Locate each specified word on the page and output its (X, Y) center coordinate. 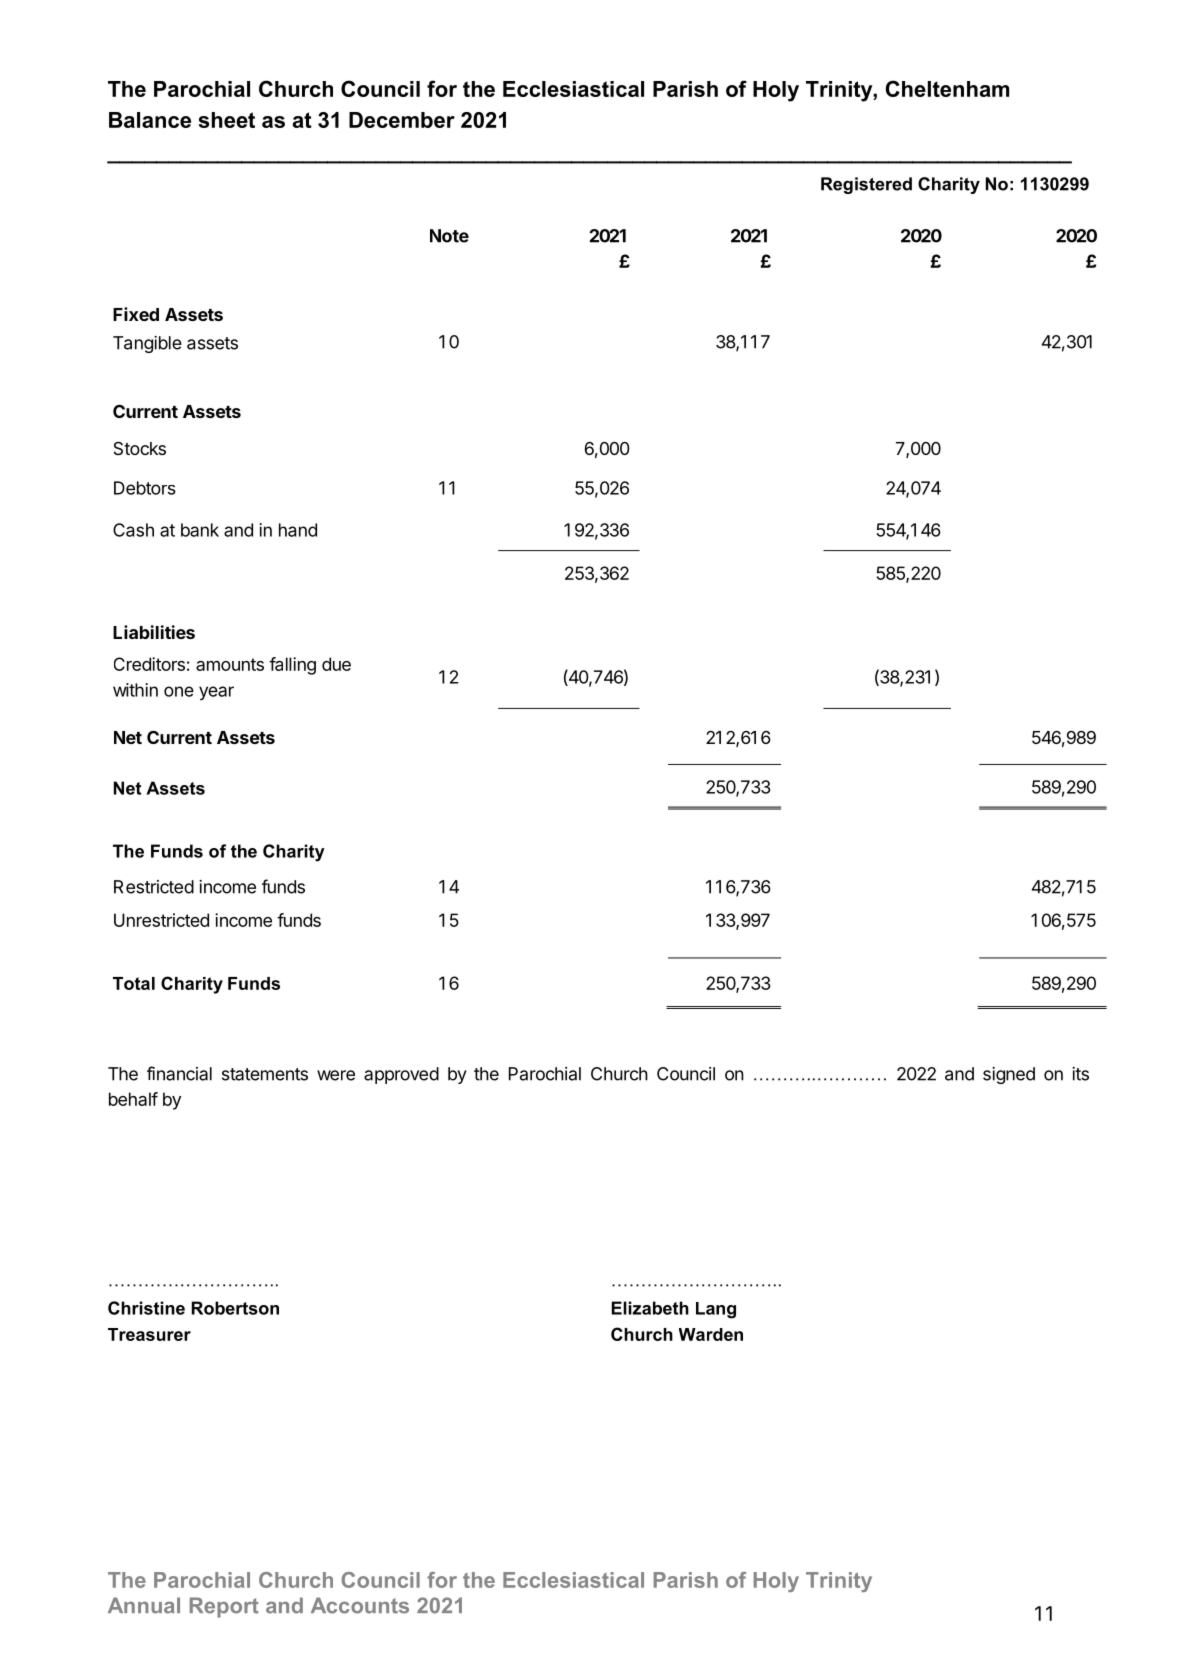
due (336, 664)
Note (449, 236)
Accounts (360, 1605)
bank (200, 530)
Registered (866, 185)
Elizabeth (650, 1308)
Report (224, 1607)
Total (134, 983)
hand (298, 530)
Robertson (235, 1308)
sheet (226, 120)
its (1080, 1074)
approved (401, 1075)
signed (1009, 1075)
